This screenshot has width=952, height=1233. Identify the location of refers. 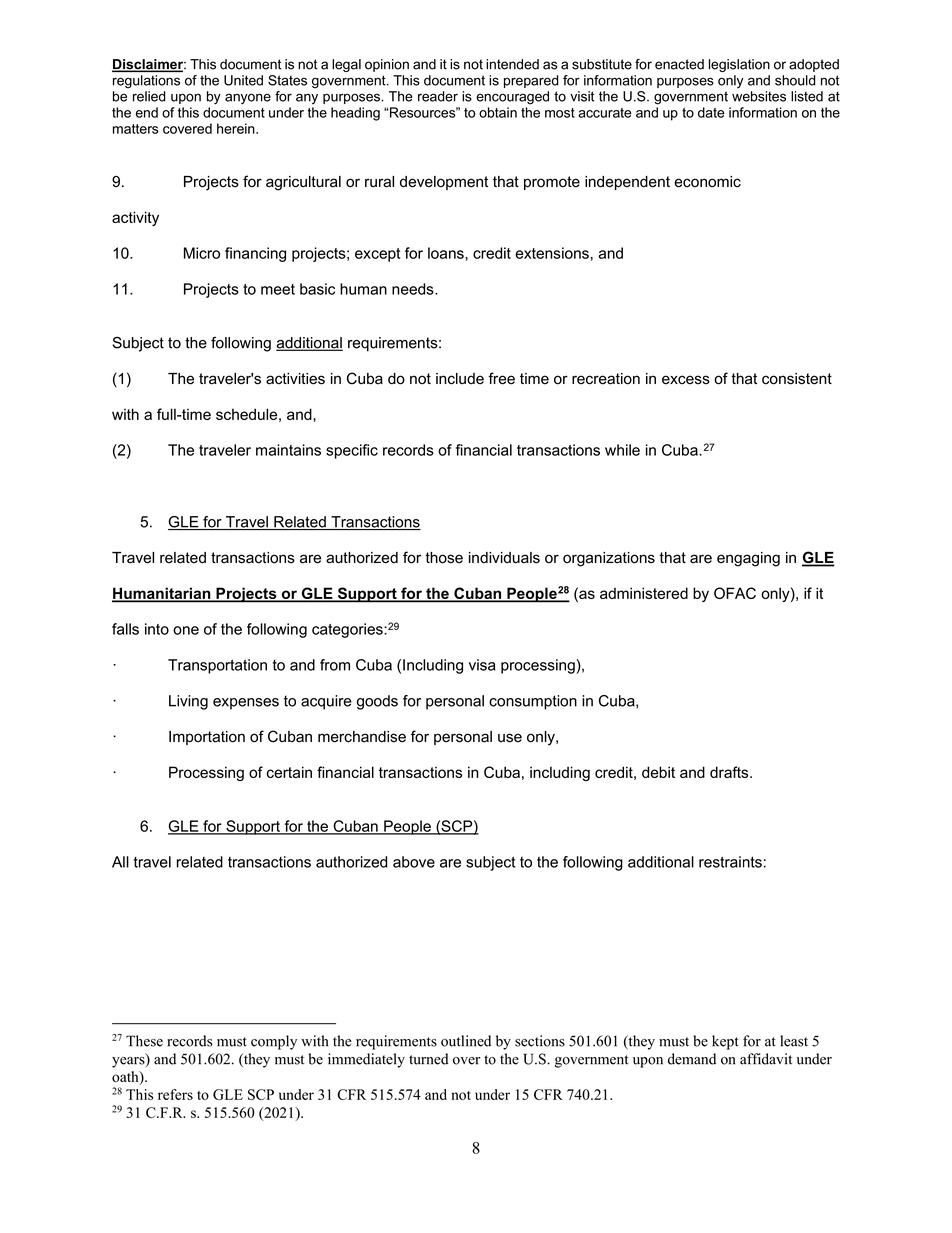
(175, 1094).
